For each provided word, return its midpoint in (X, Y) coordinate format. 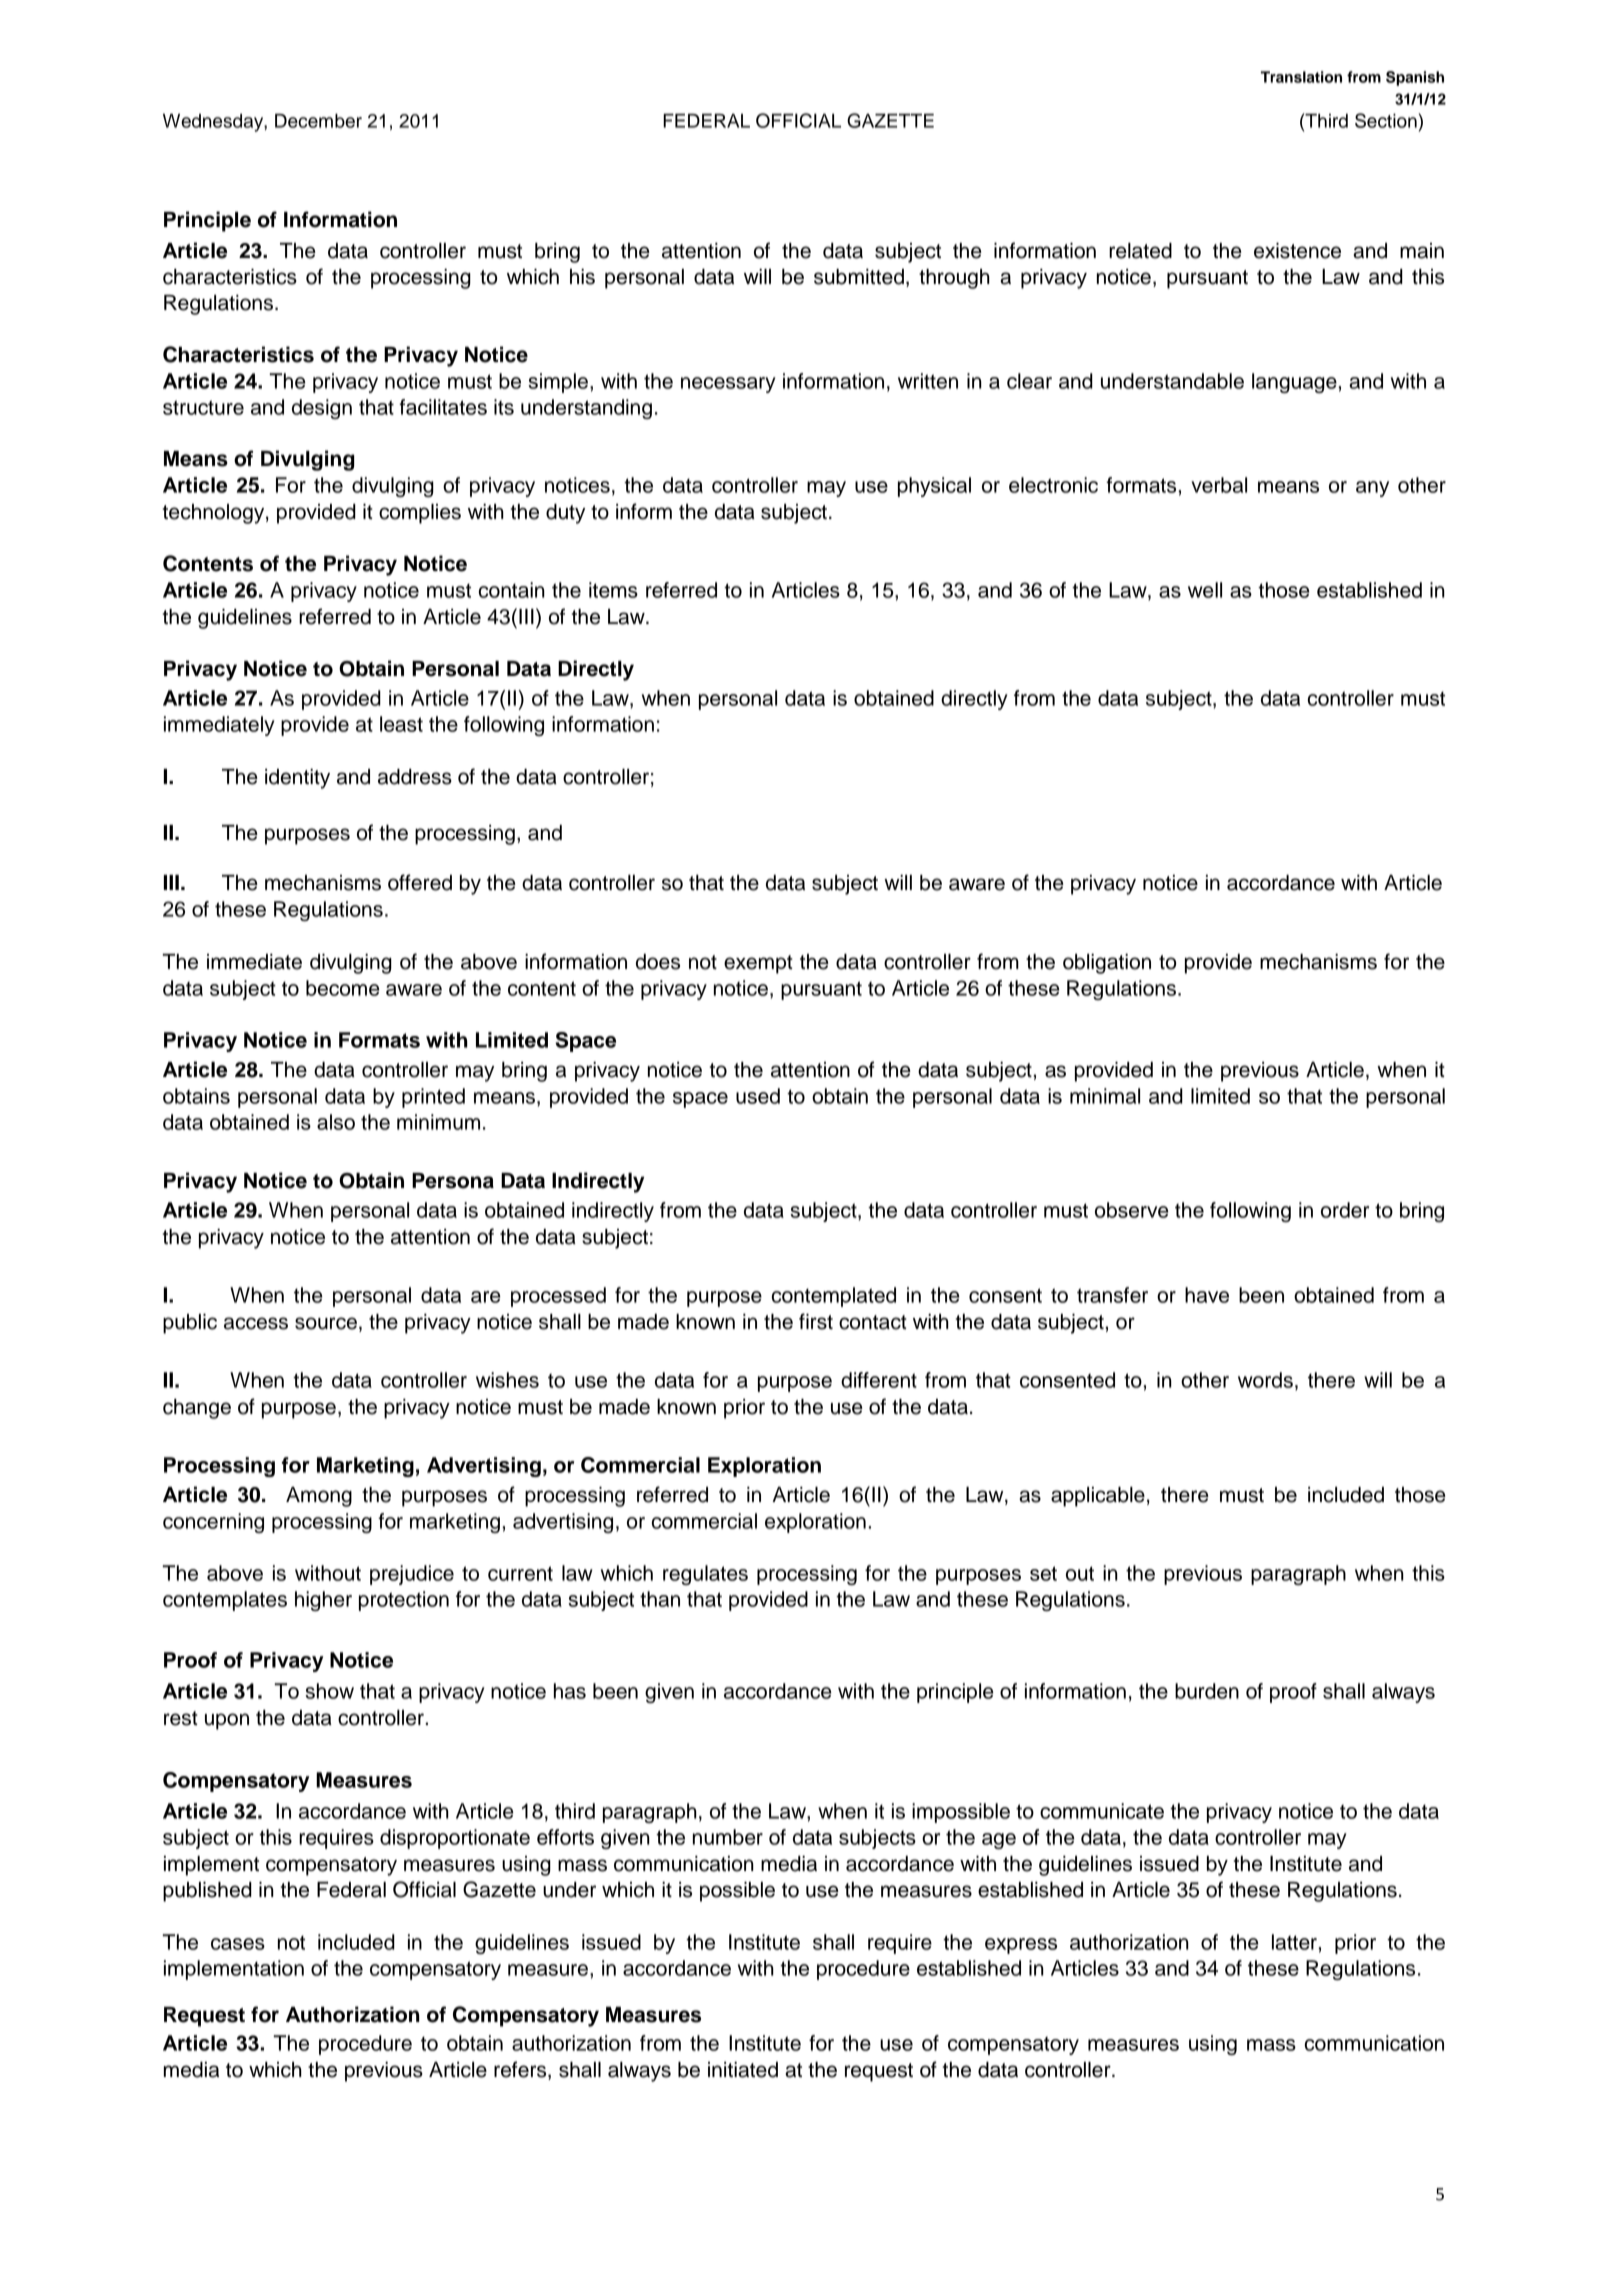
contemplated (834, 1297)
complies (420, 514)
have (1207, 1295)
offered (420, 882)
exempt (758, 964)
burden (1207, 1691)
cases (238, 1944)
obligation (1107, 964)
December (318, 121)
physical (934, 487)
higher (323, 1601)
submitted (859, 277)
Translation (1301, 77)
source (326, 1323)
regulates (705, 1575)
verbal (1219, 485)
